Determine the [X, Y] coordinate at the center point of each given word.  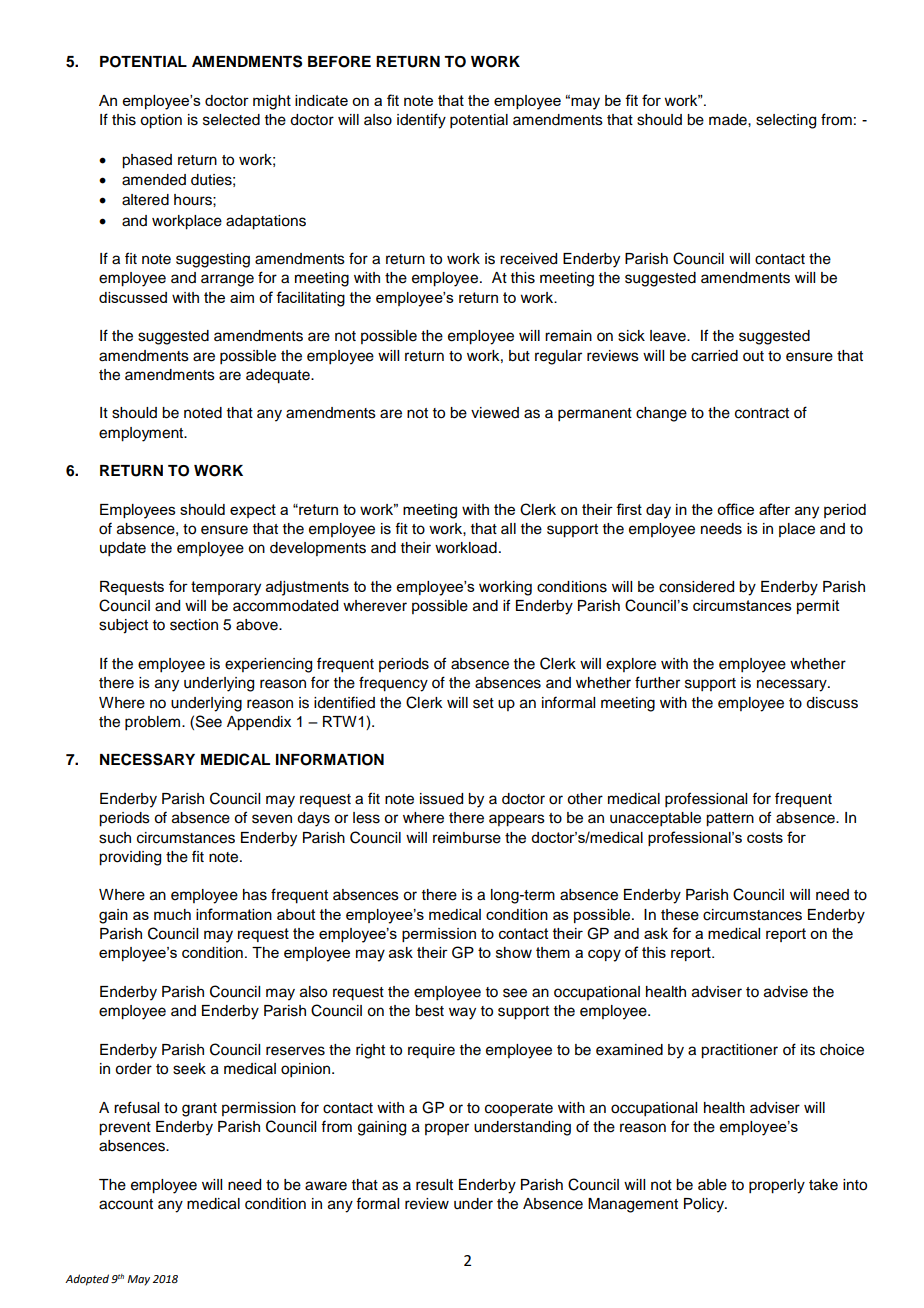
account [126, 1204]
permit [818, 607]
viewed [495, 413]
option [161, 121]
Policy [705, 1205]
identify [421, 121]
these [680, 915]
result [434, 1185]
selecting [786, 121]
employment [142, 434]
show [514, 952]
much [172, 914]
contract [762, 413]
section [194, 625]
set [483, 703]
